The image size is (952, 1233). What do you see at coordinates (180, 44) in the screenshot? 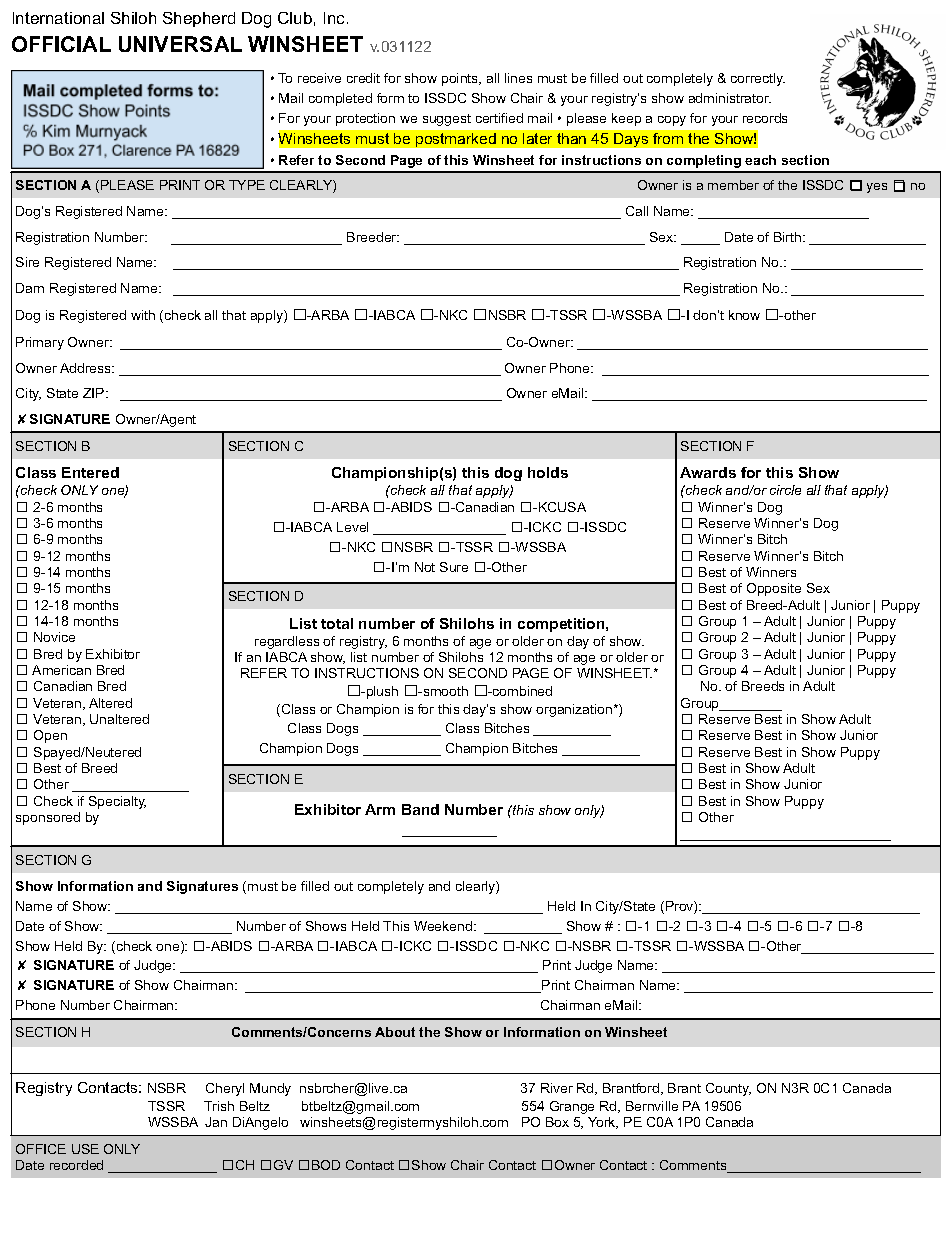
I see `UNIVERSAL` at bounding box center [180, 44].
